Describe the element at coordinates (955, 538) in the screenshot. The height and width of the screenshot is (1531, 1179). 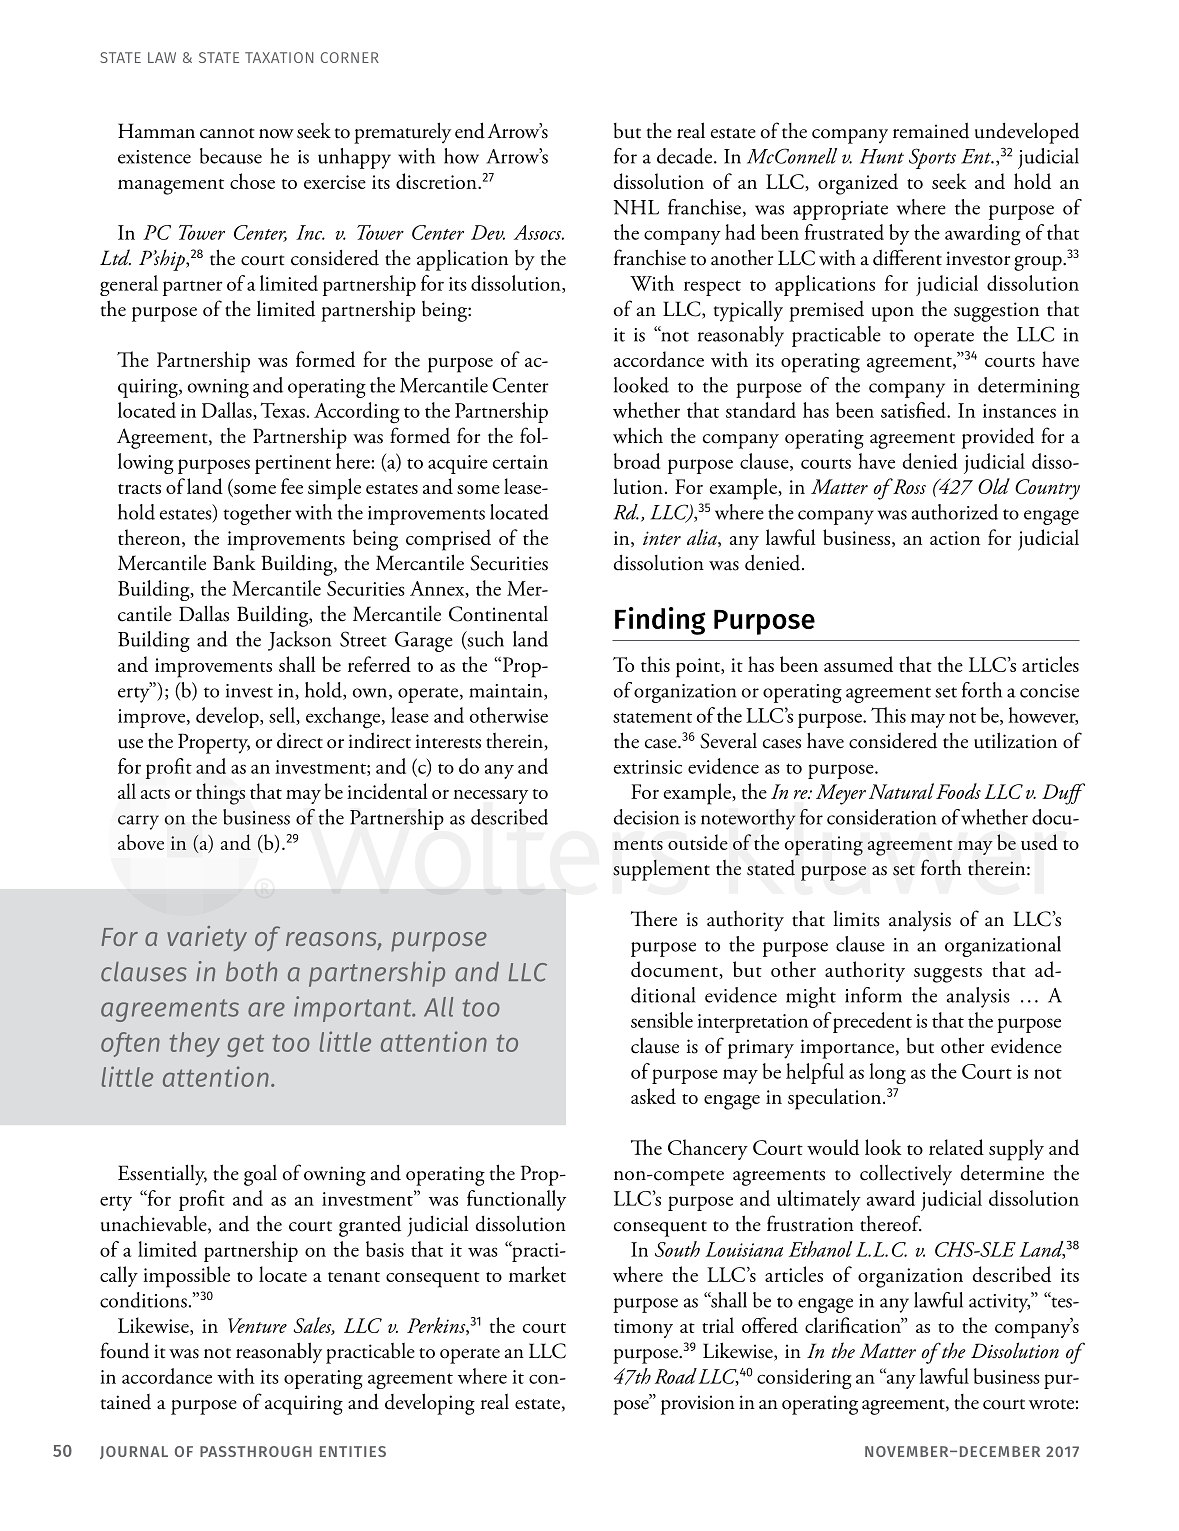
I see `action` at that location.
